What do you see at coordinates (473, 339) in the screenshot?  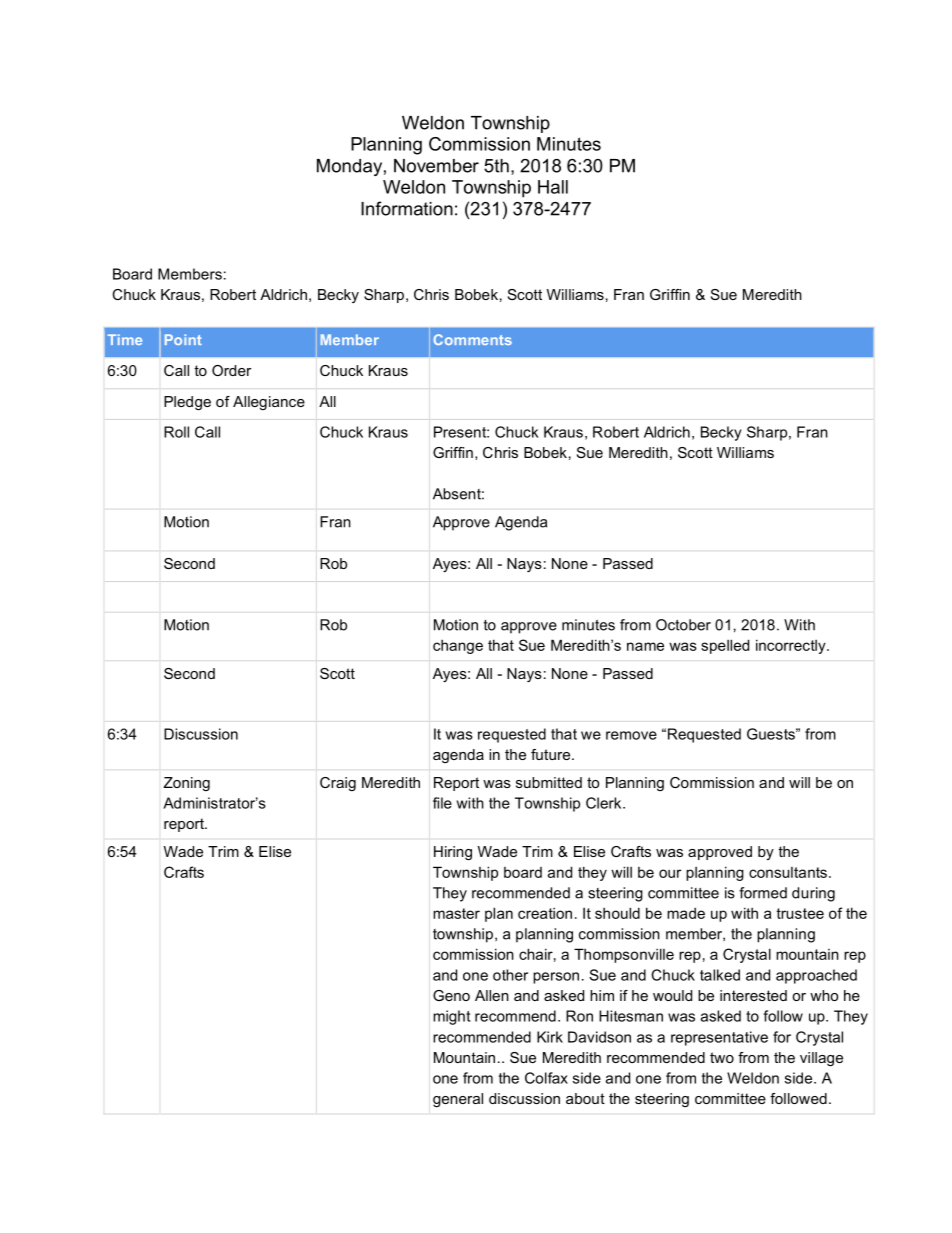 I see `Comments` at bounding box center [473, 339].
